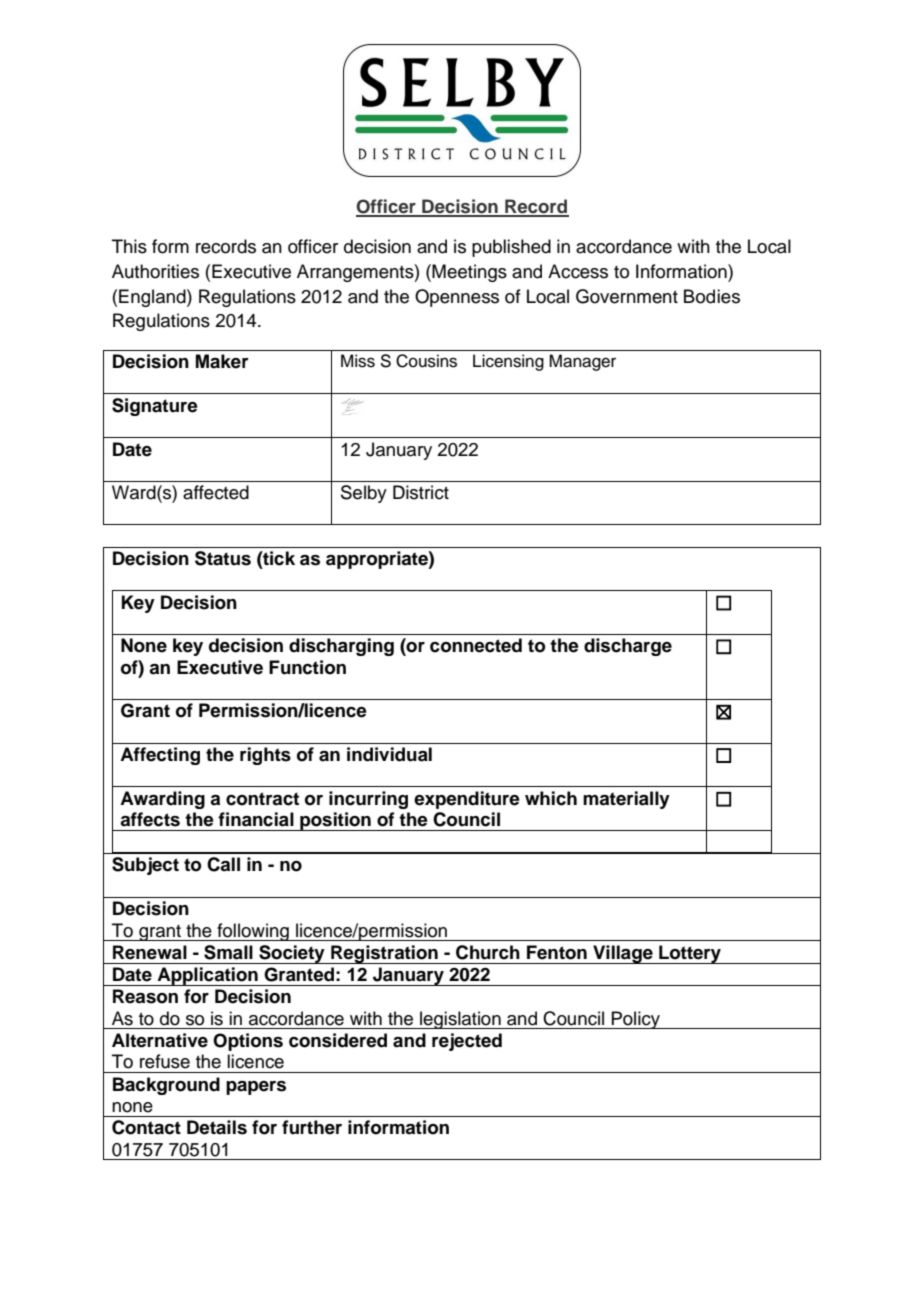 The width and height of the screenshot is (924, 1308). I want to click on discharge, so click(628, 647).
